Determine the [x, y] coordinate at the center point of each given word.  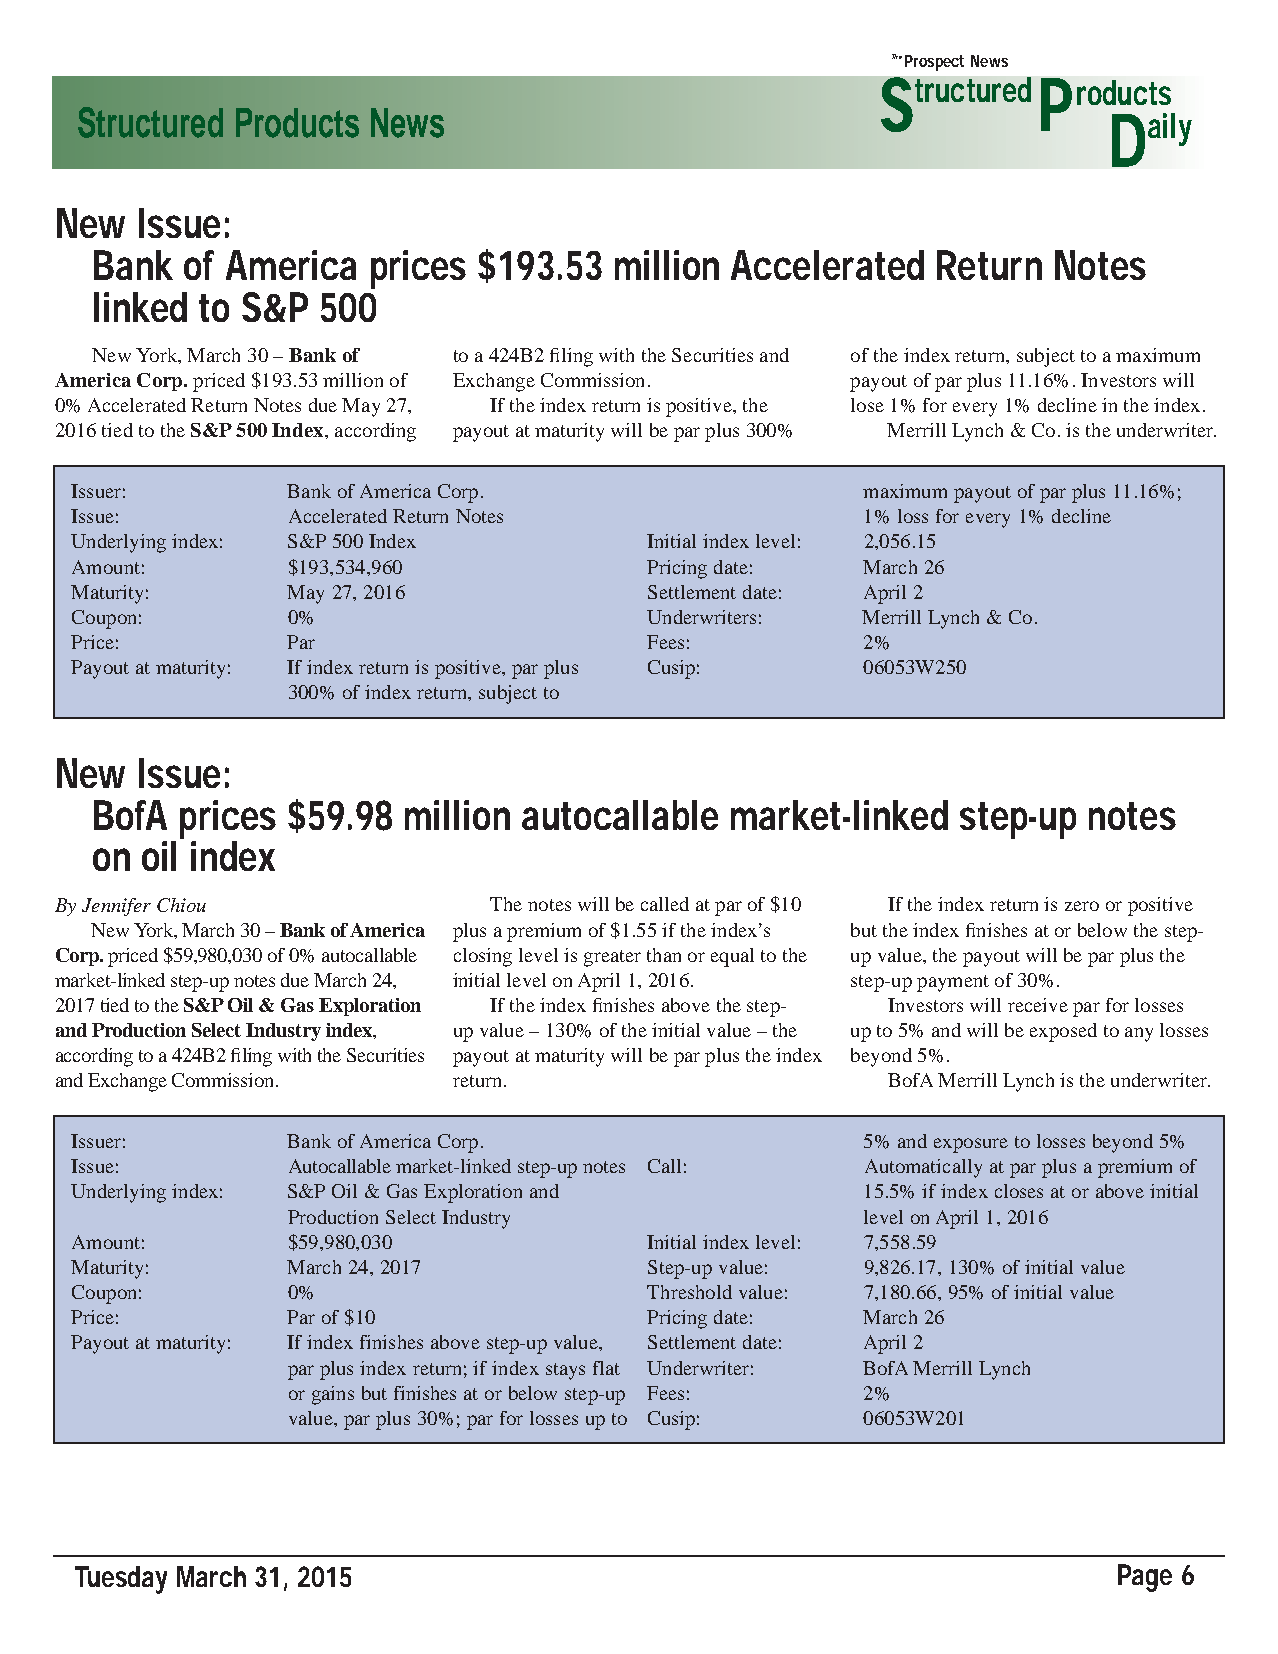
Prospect [934, 63]
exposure [971, 1145]
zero [1082, 906]
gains [333, 1395]
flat [606, 1368]
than [664, 955]
